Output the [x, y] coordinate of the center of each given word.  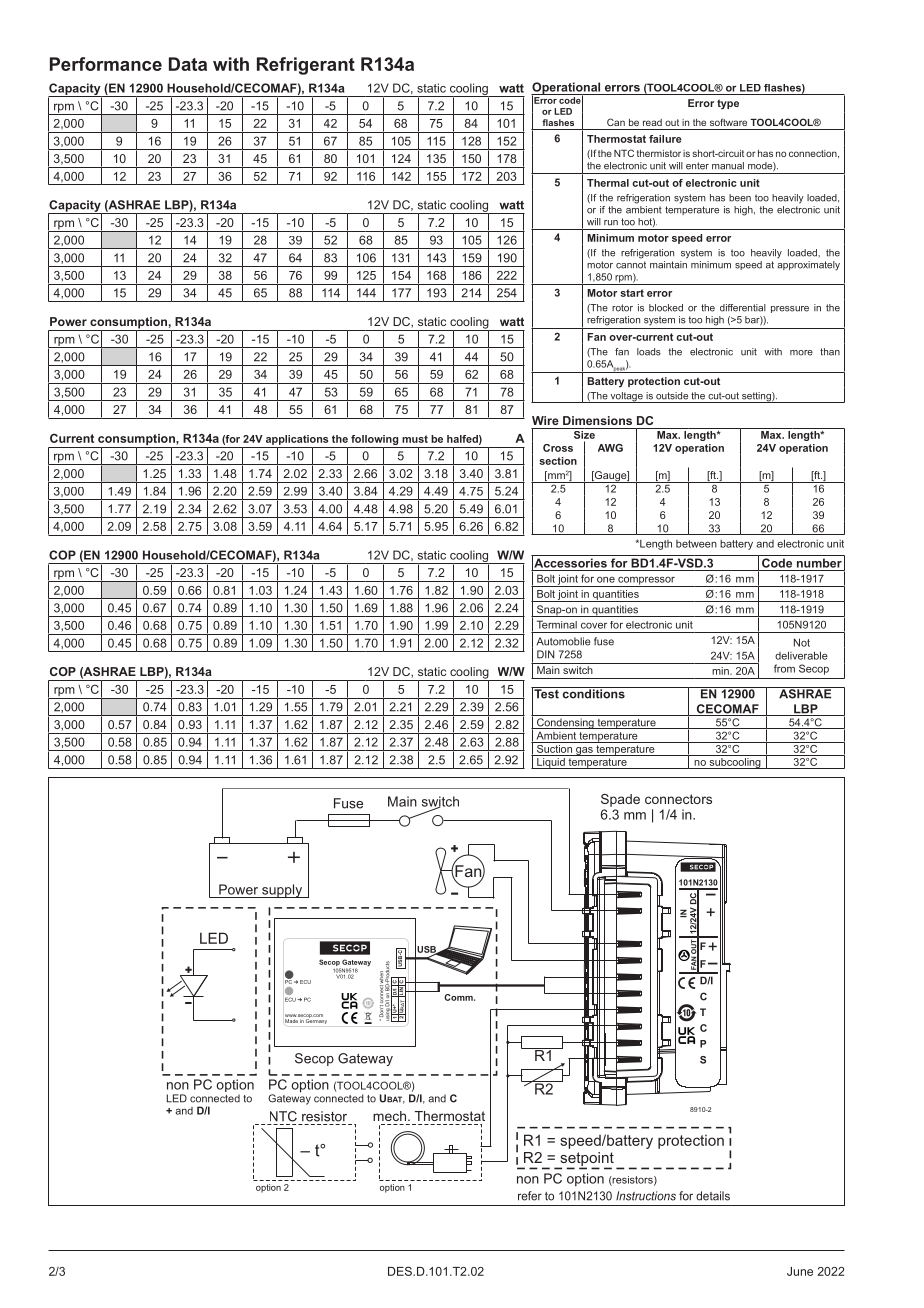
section [558, 461]
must [415, 439]
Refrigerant [306, 66]
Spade [620, 800]
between [696, 544]
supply [282, 891]
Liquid [551, 763]
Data [188, 64]
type [728, 104]
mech [389, 1116]
